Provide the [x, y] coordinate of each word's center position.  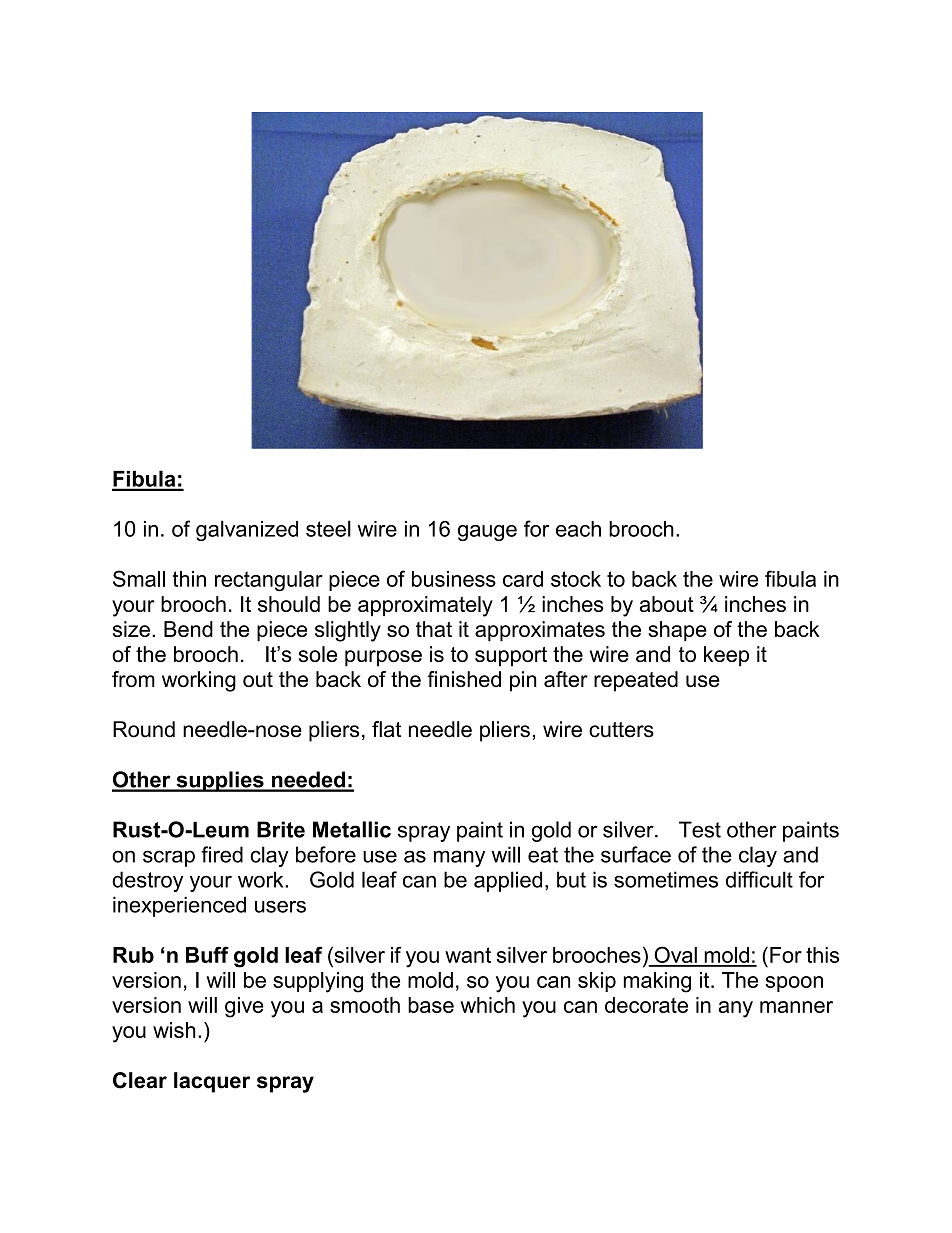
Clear [140, 1080]
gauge [487, 533]
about [667, 604]
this [822, 955]
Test [700, 829]
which [487, 1005]
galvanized [247, 530]
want [468, 955]
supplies [220, 781]
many [459, 858]
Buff [207, 954]
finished [464, 679]
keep [726, 656]
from [133, 679]
